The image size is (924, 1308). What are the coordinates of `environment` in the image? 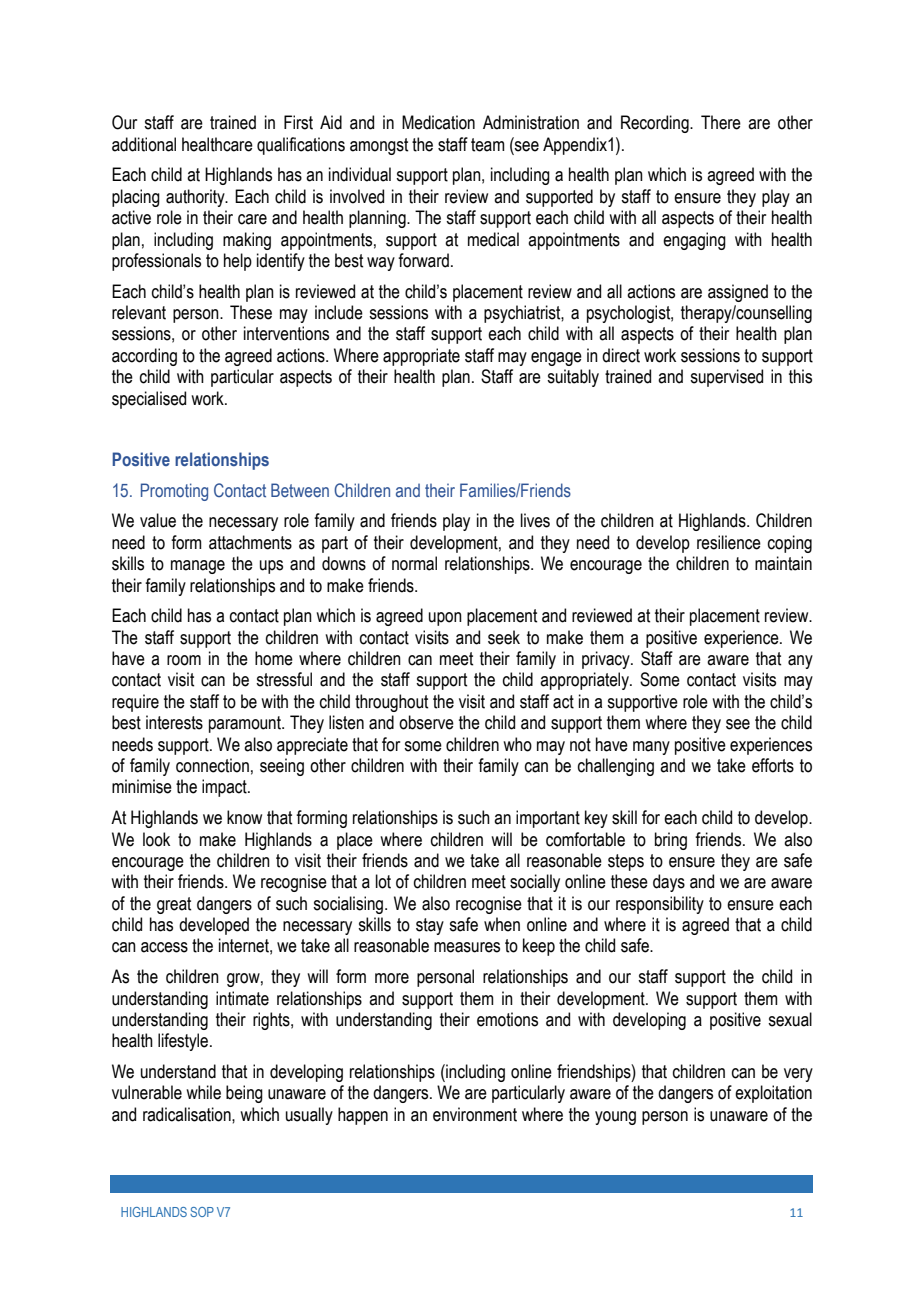 It's located at (475, 1114).
